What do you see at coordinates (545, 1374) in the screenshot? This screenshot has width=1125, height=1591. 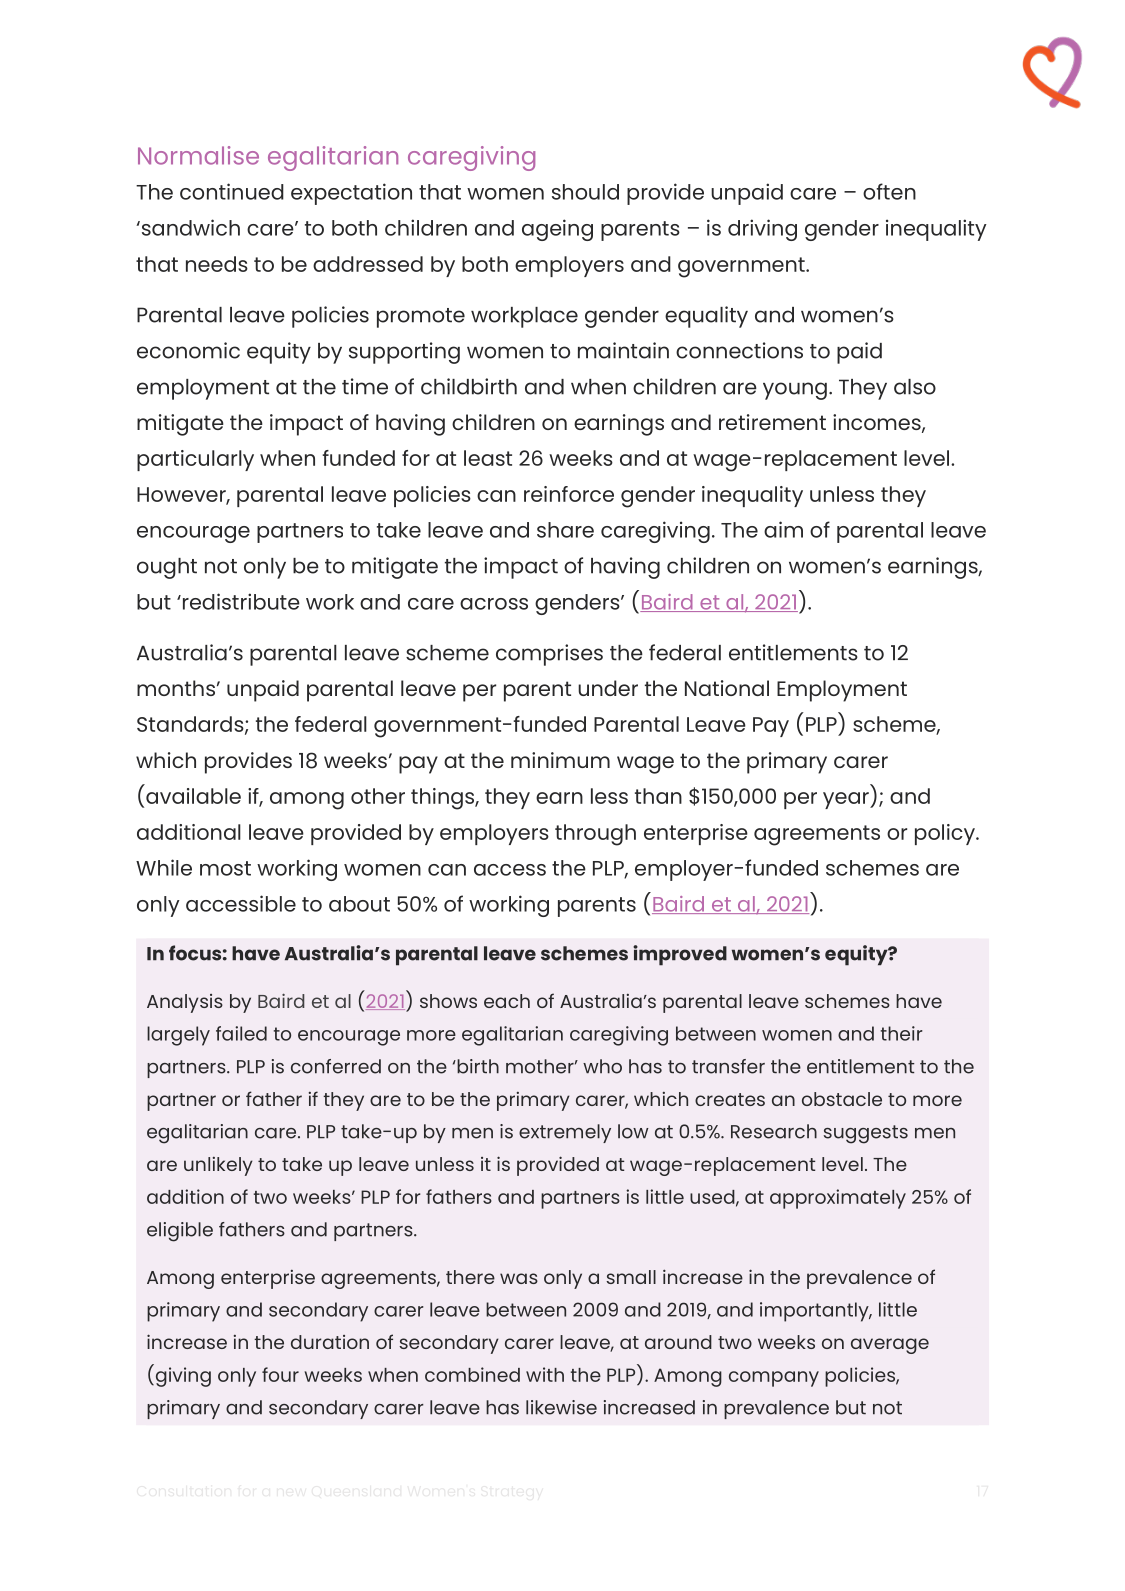 I see `with` at bounding box center [545, 1374].
